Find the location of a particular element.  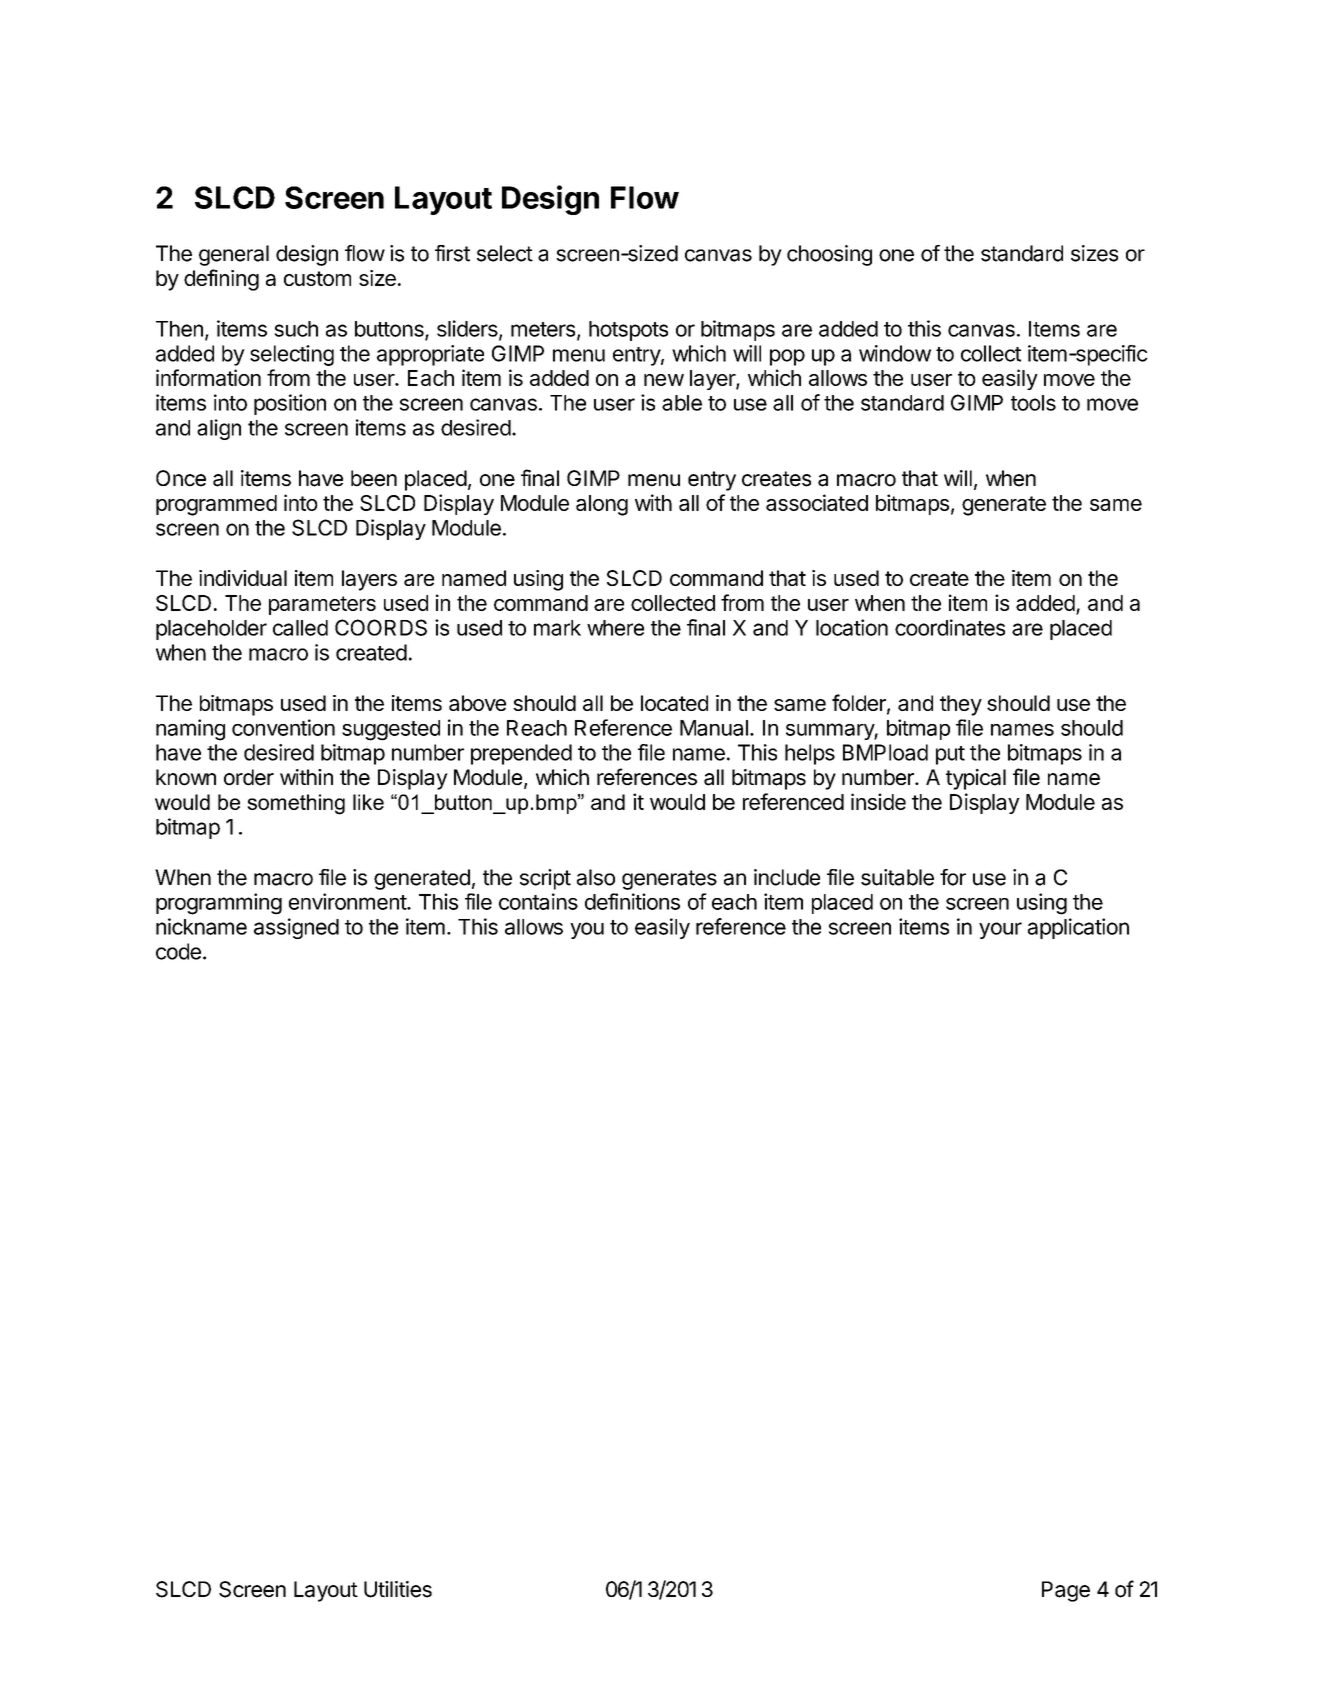

window is located at coordinates (895, 353).
